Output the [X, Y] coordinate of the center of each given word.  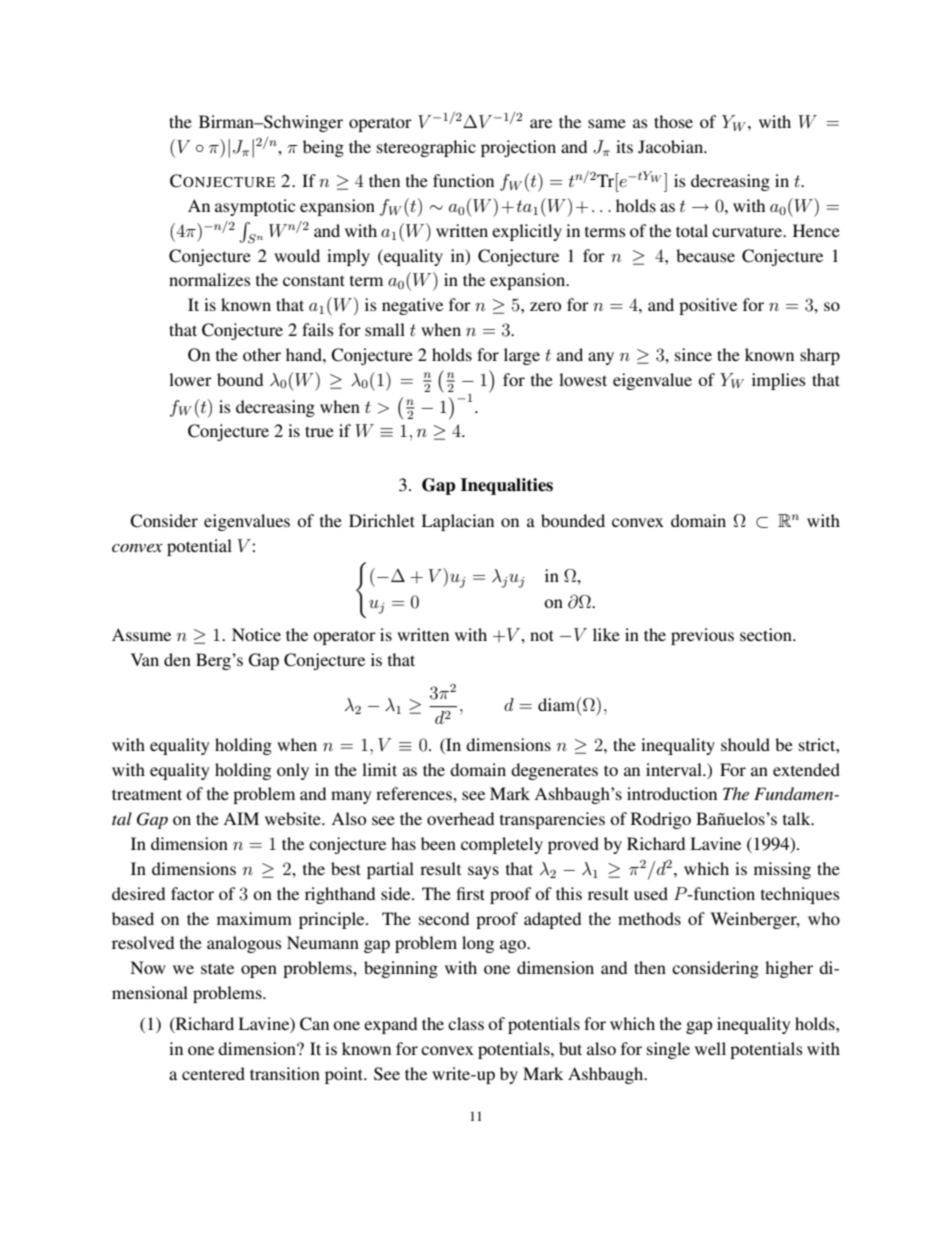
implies [779, 381]
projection [518, 148]
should [745, 744]
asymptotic [255, 207]
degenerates [554, 771]
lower [190, 379]
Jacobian [671, 147]
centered [213, 1073]
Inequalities [507, 486]
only [293, 771]
